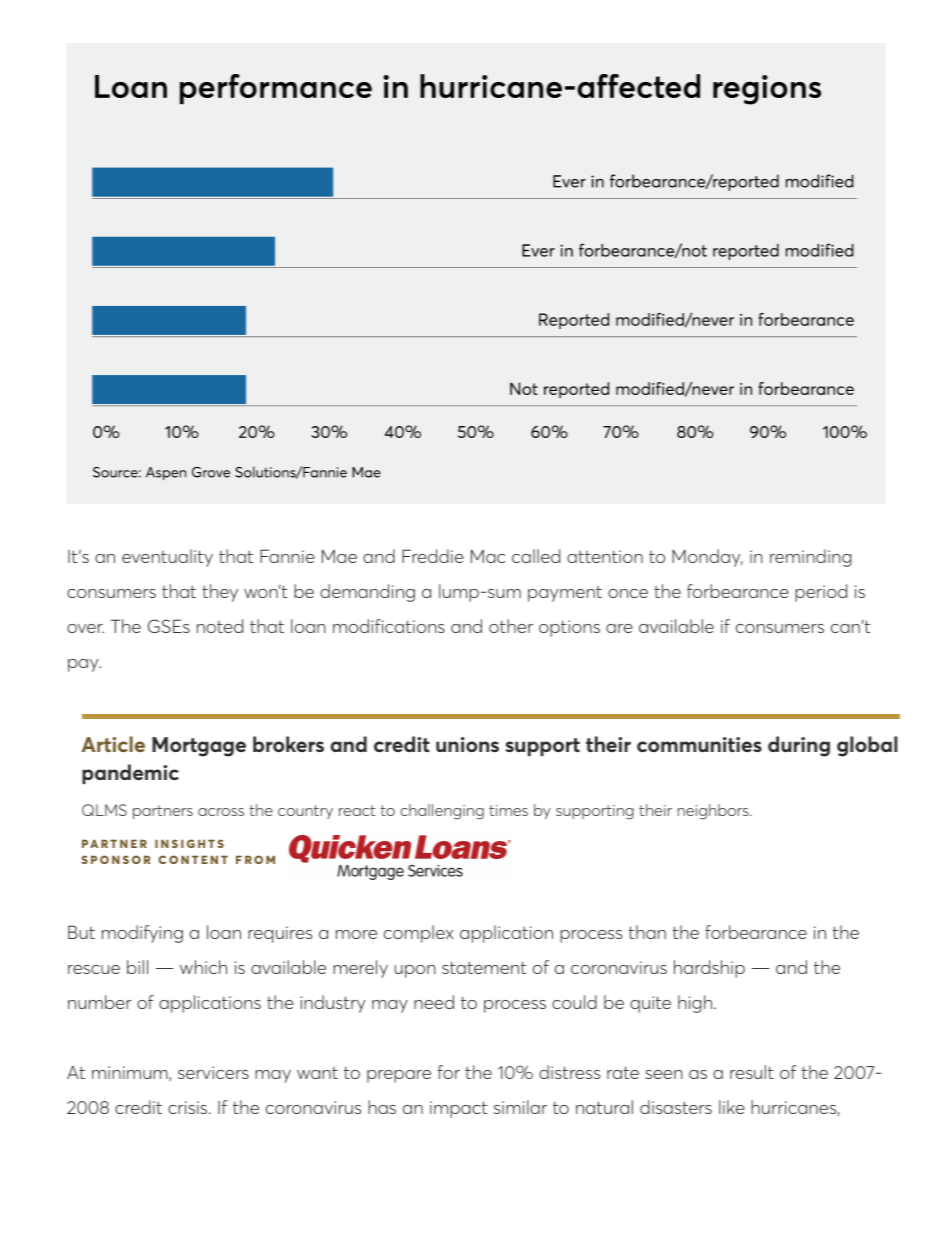 This document has height=1233, width=952. Describe the element at coordinates (163, 812) in the document. I see `partners` at that location.
